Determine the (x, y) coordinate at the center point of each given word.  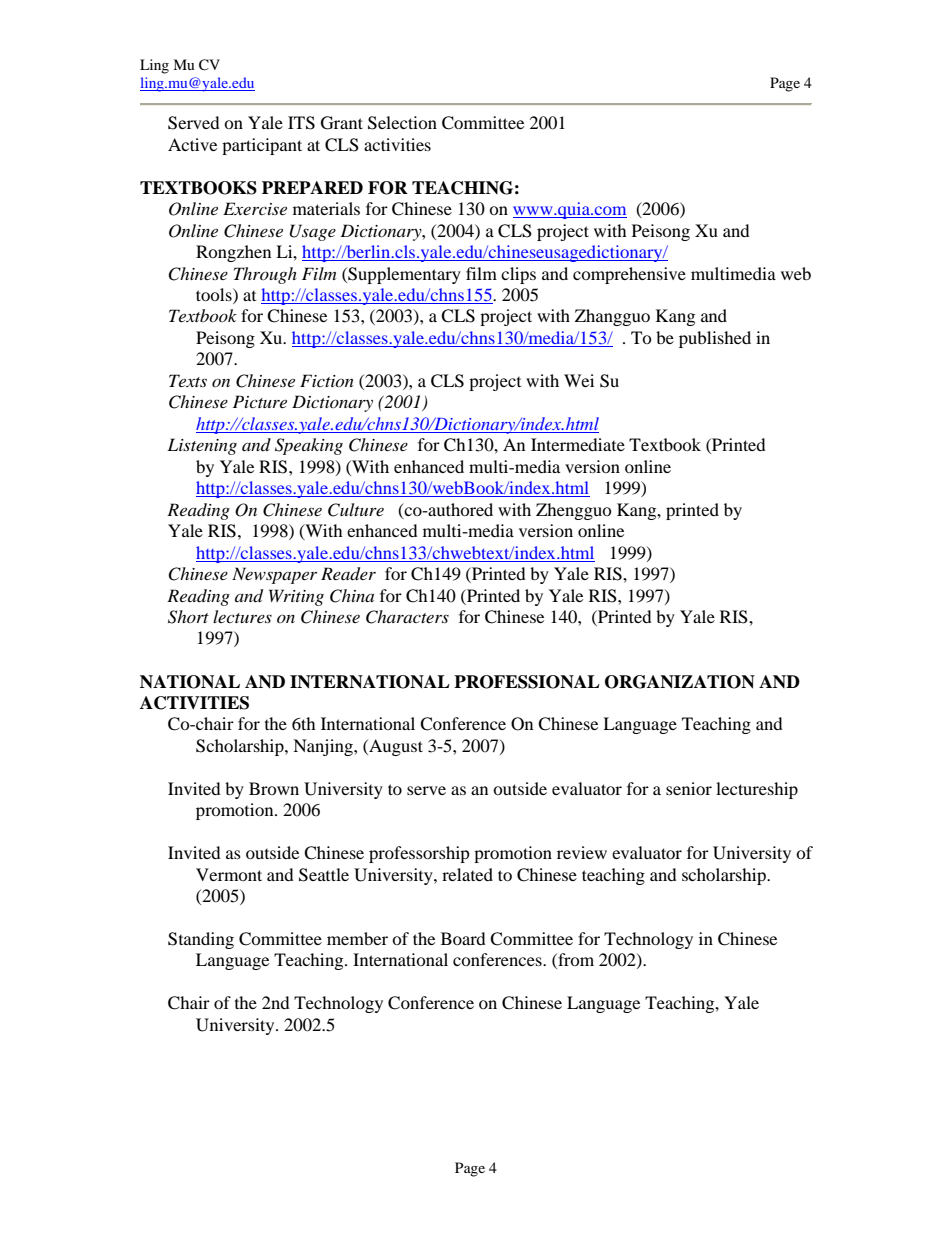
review (582, 852)
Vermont (229, 874)
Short (188, 617)
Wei (579, 380)
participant (262, 146)
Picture (260, 401)
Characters (407, 617)
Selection (402, 123)
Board (463, 938)
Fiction (327, 380)
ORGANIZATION (680, 682)
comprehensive (629, 275)
